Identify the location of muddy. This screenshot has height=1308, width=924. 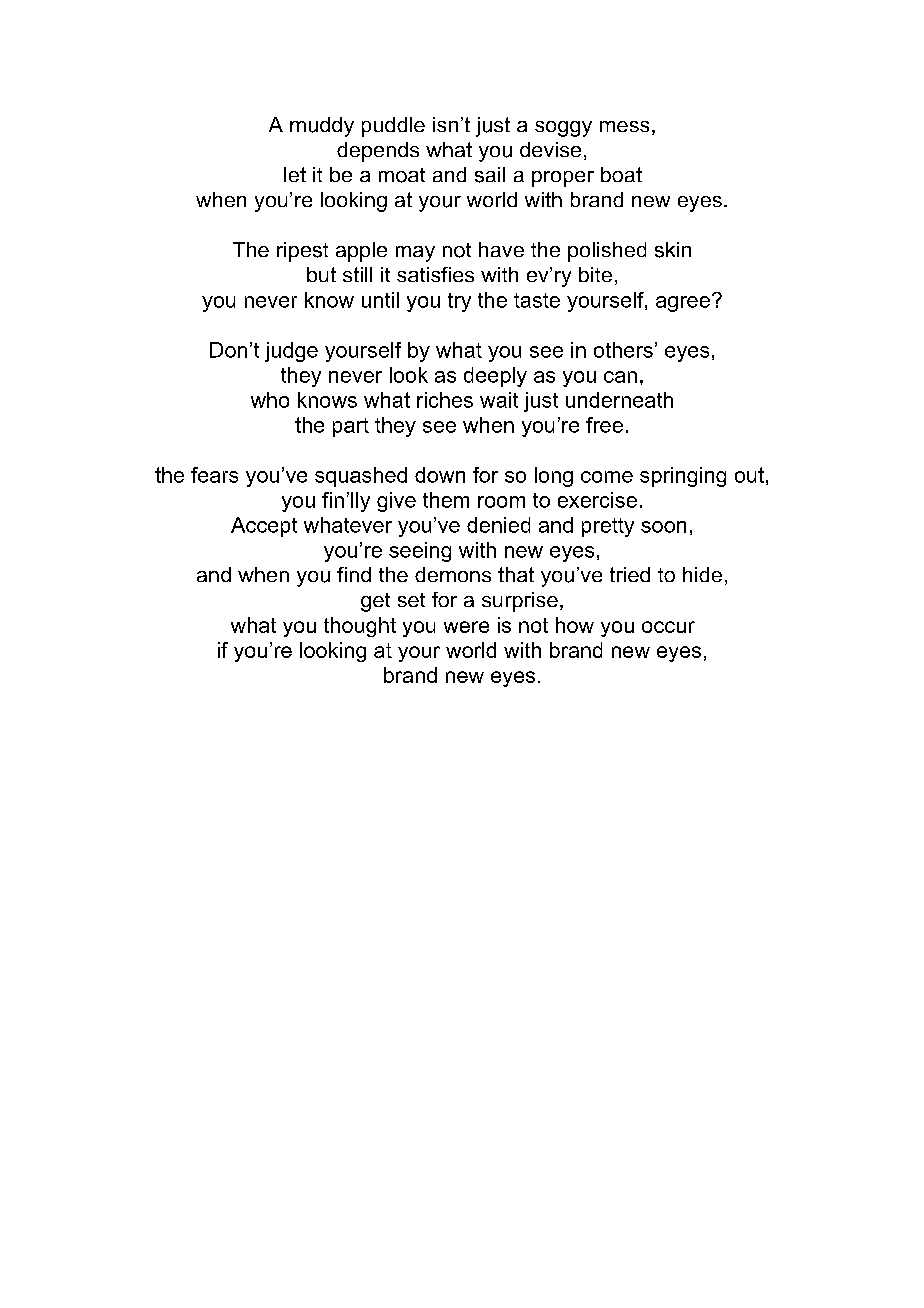
(322, 127).
